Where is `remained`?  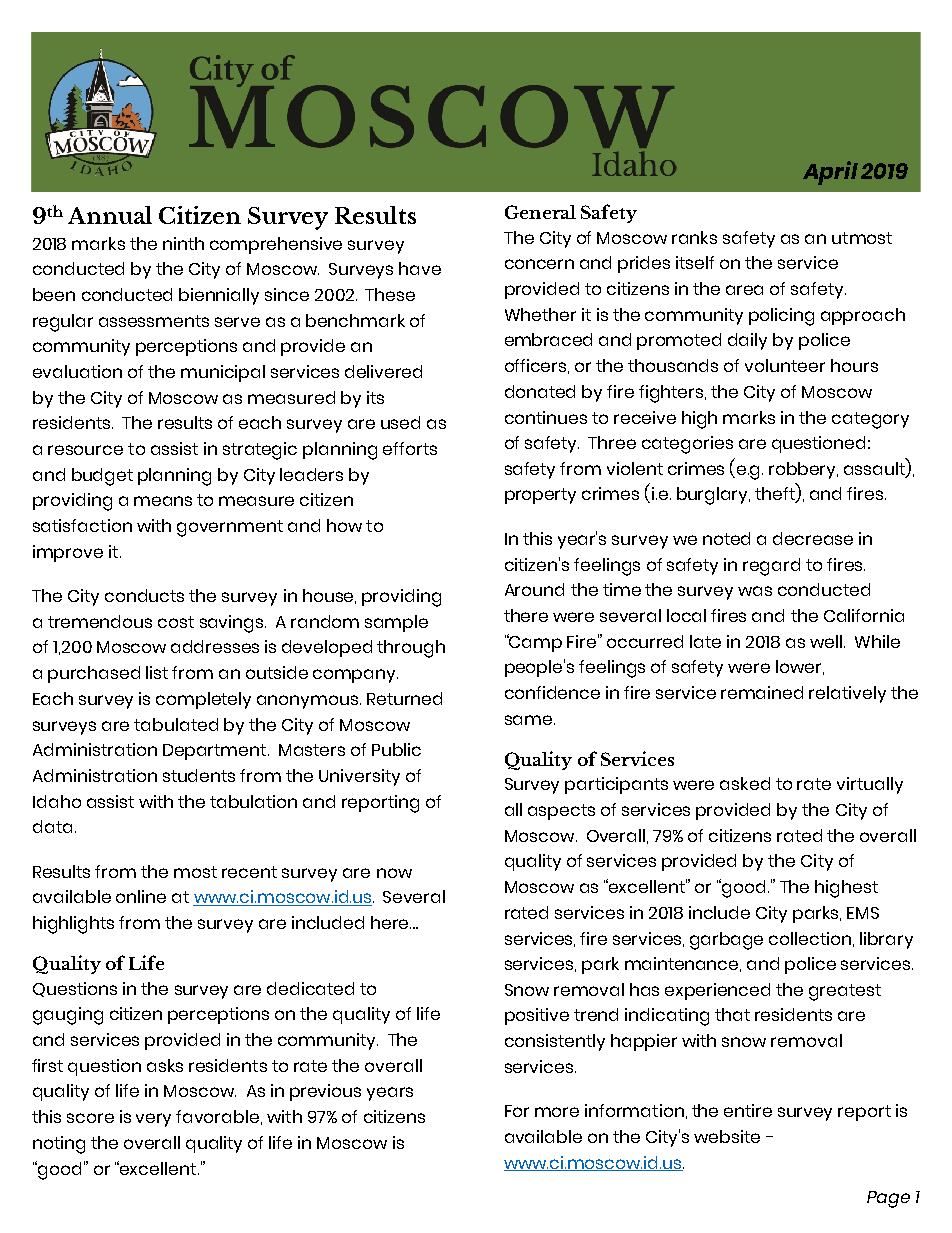
remained is located at coordinates (762, 692).
